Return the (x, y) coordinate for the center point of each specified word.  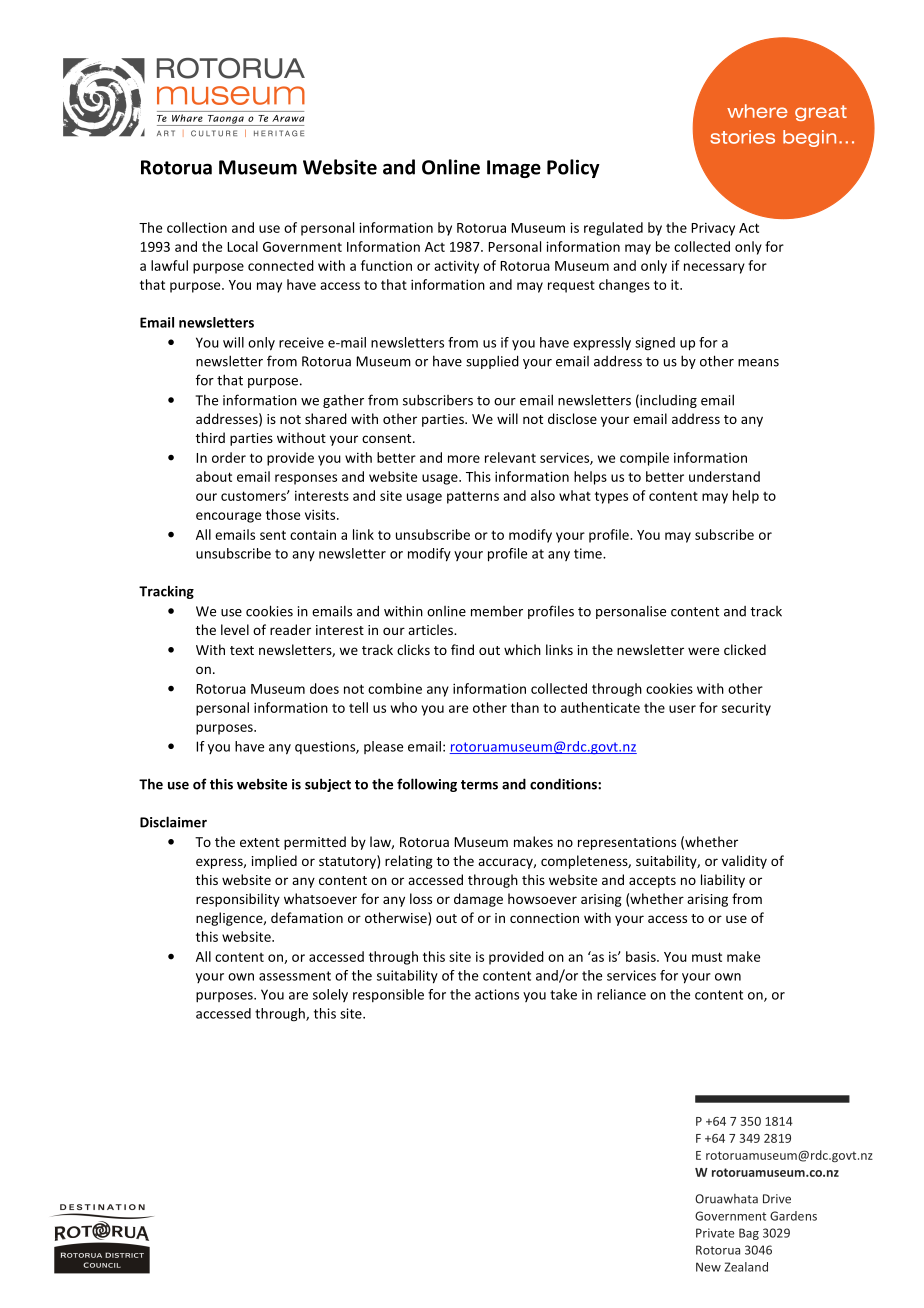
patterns (473, 497)
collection (197, 227)
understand (724, 476)
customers (254, 496)
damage (478, 900)
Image (514, 169)
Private (715, 1233)
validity (744, 862)
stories (742, 137)
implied (274, 862)
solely (330, 995)
